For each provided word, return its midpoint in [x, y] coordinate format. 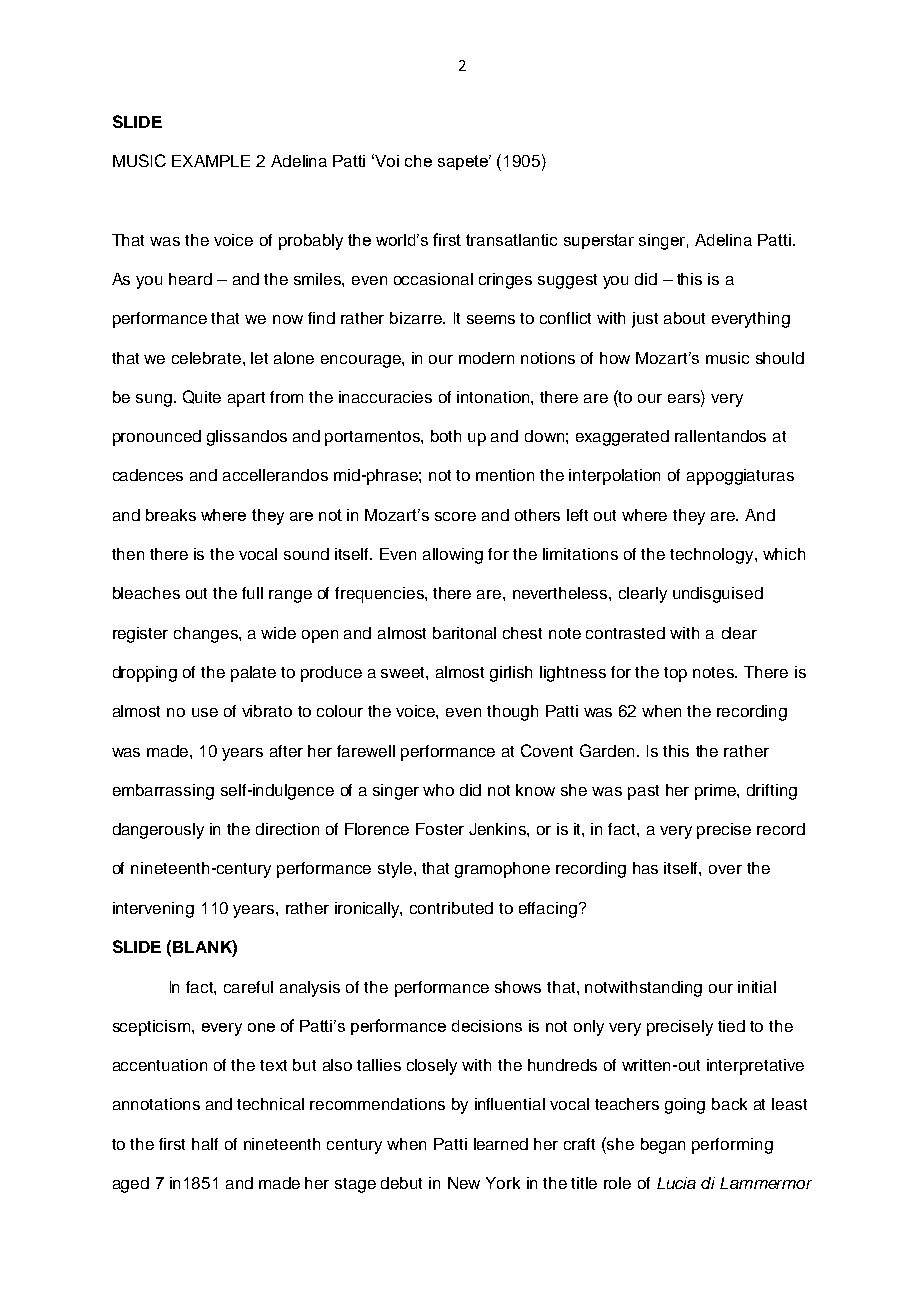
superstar [599, 241]
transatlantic [511, 240]
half [205, 1144]
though [512, 713]
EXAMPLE [211, 161]
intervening [153, 910]
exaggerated [622, 438]
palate [253, 674]
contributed [451, 908]
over [725, 869]
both [446, 436]
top [675, 674]
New [464, 1183]
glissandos [247, 438]
